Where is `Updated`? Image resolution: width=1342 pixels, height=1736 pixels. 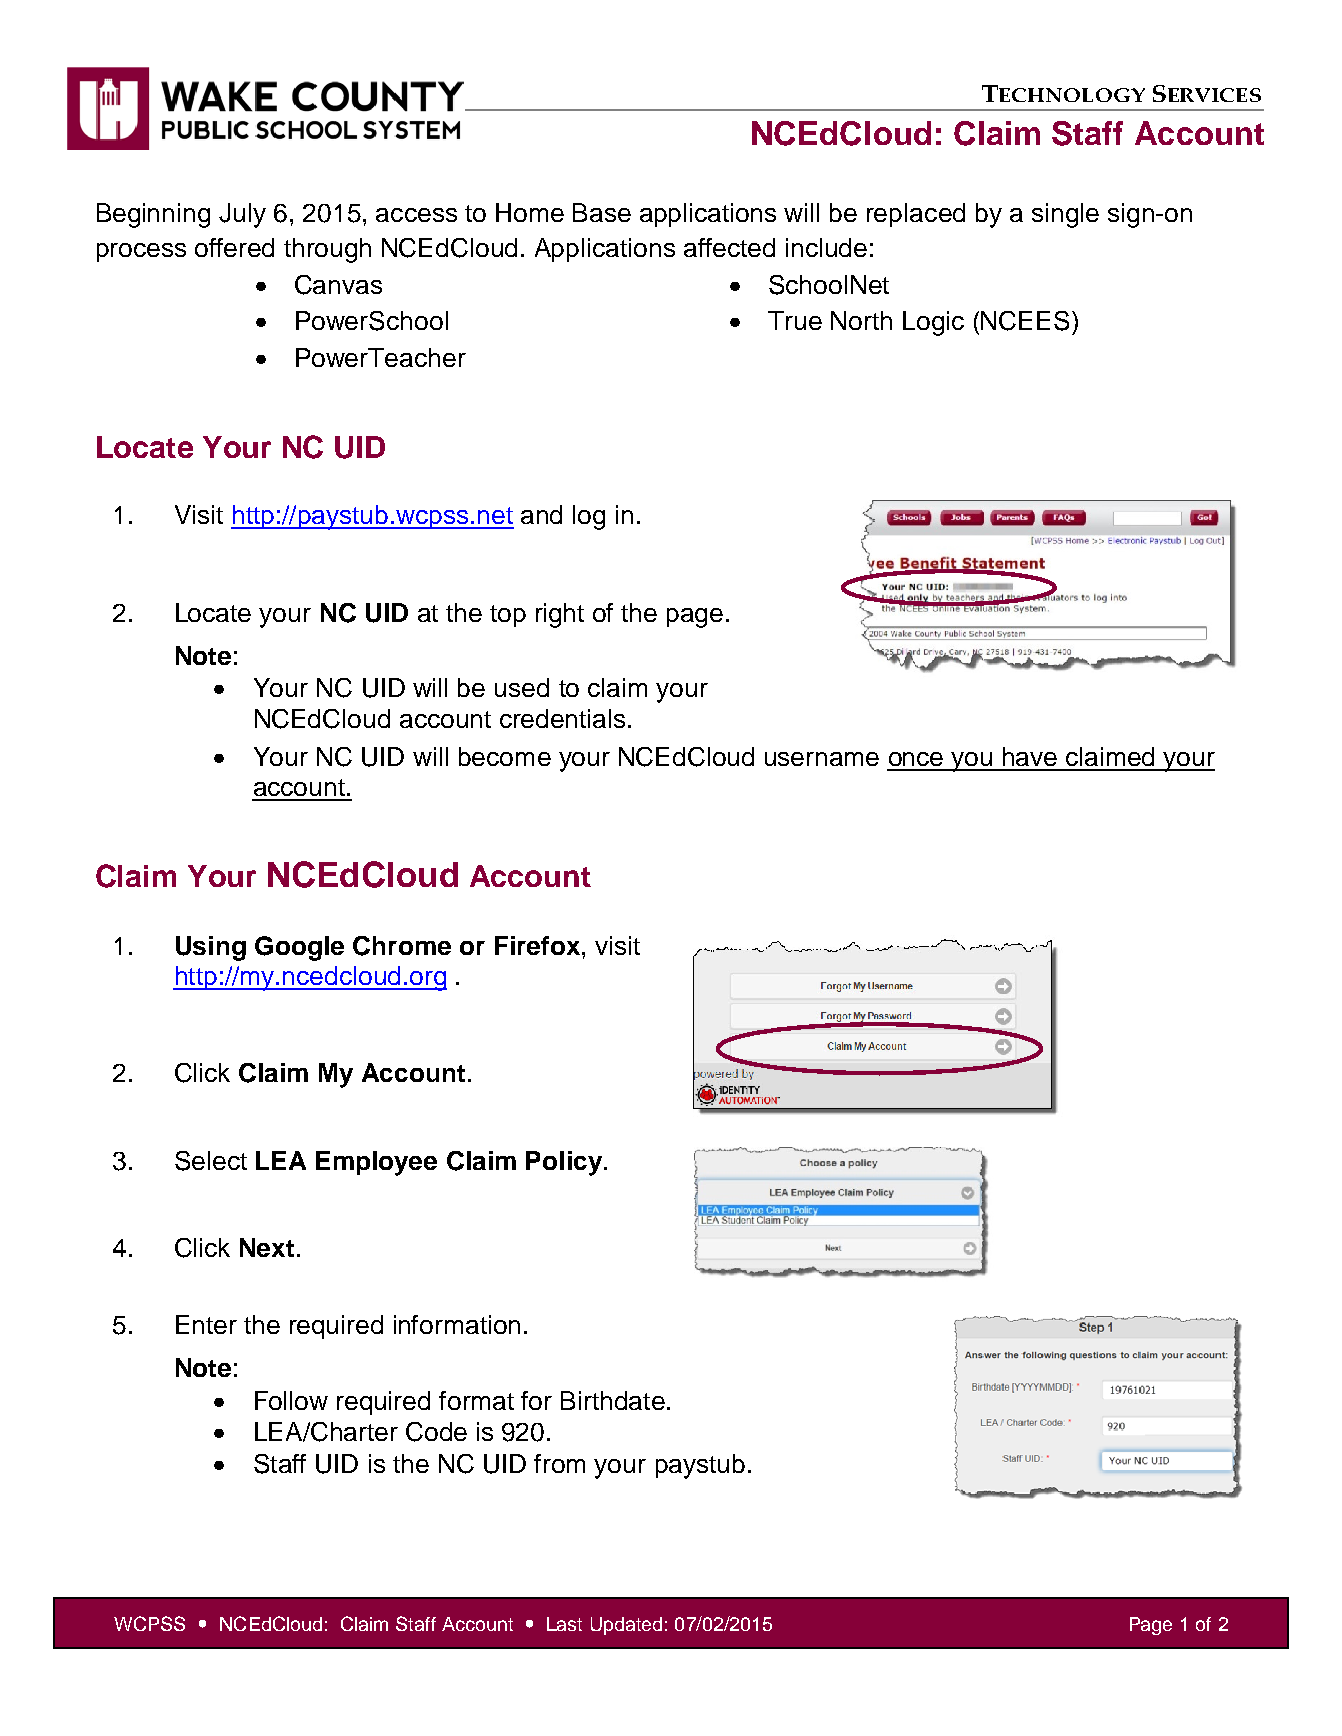
Updated is located at coordinates (626, 1626).
